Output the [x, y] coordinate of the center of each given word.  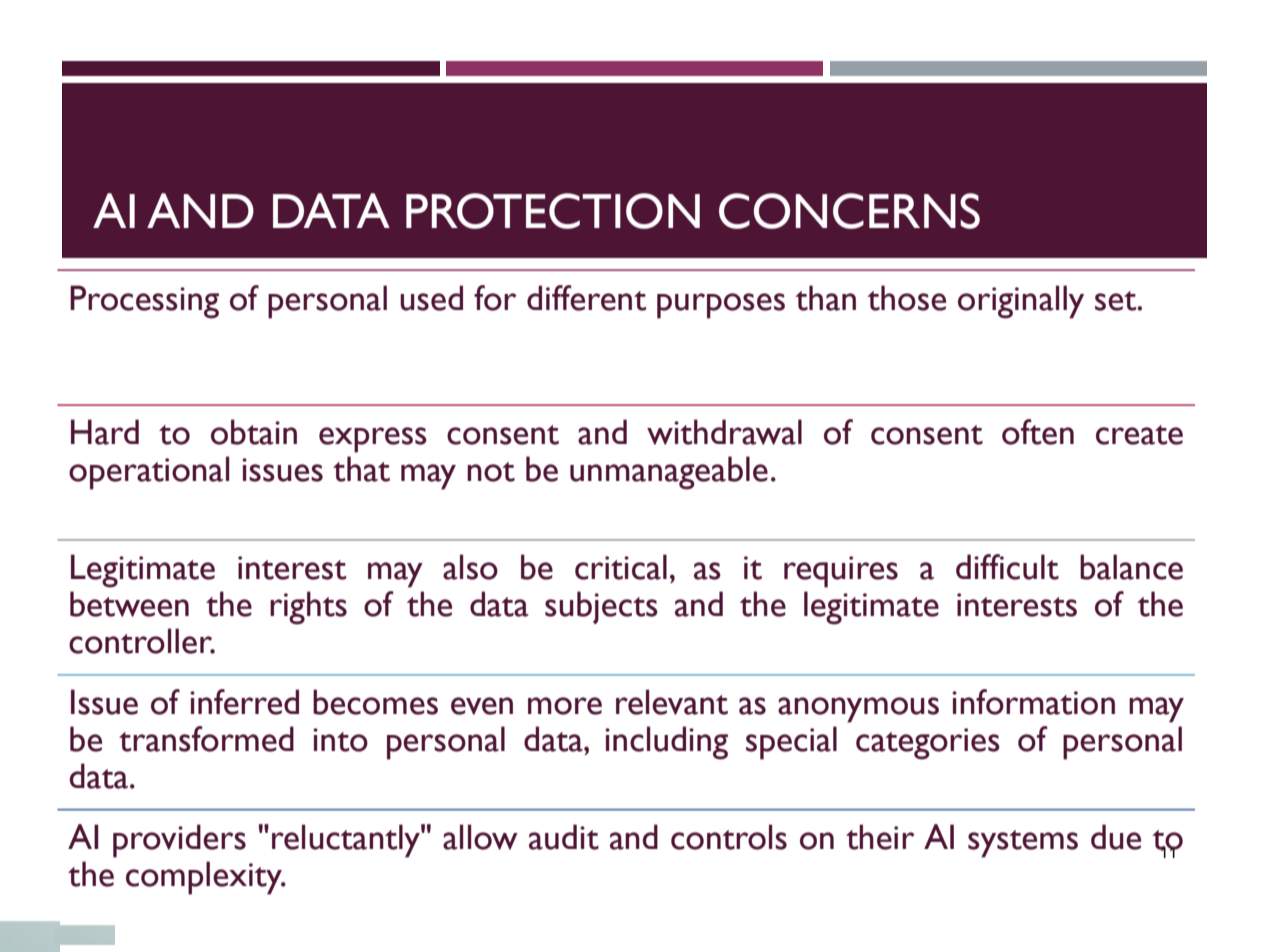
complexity [205, 878]
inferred [244, 702]
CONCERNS [849, 211]
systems [1023, 844]
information [1033, 702]
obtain [254, 432]
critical [621, 567]
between [129, 604]
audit [564, 837]
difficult [1007, 567]
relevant [672, 702]
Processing [144, 302]
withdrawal [724, 432]
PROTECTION [553, 211]
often [1038, 432]
